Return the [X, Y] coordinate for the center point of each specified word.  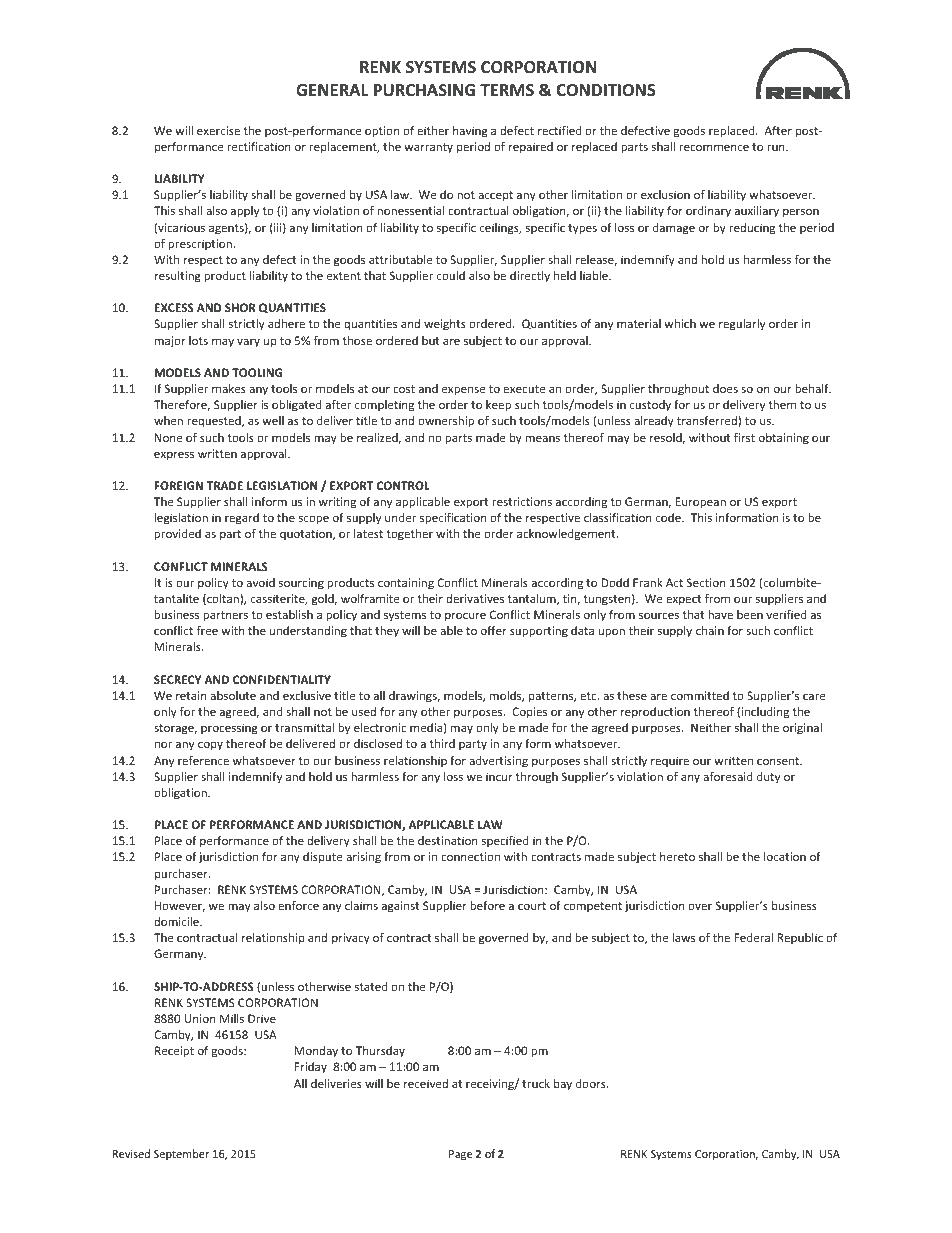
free [207, 630]
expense [463, 391]
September [181, 1154]
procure [465, 617]
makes [229, 388]
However [180, 906]
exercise [218, 130]
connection [470, 856]
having [470, 132]
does [725, 388]
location [785, 856]
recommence [714, 147]
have [720, 614]
